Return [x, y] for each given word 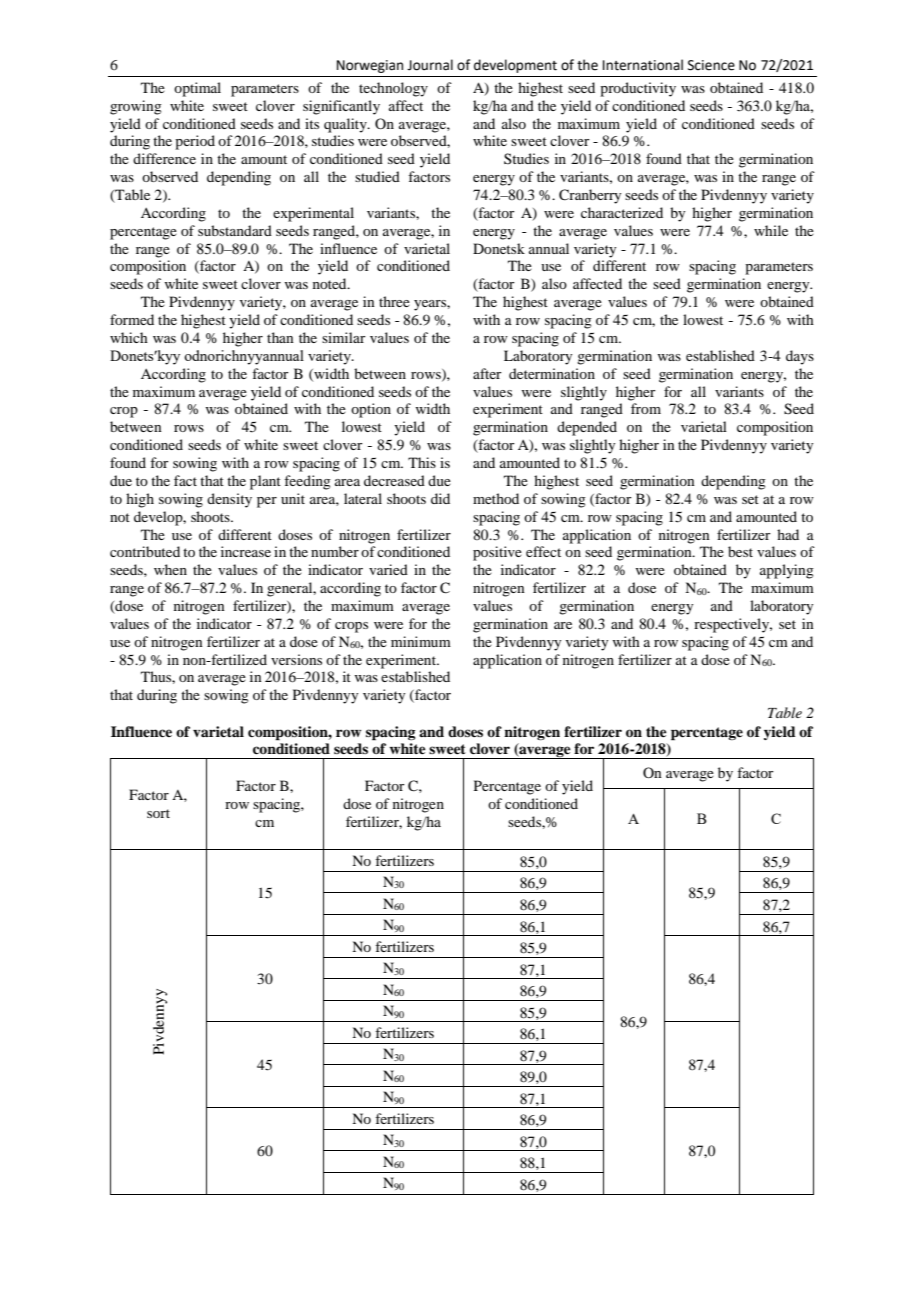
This [422, 462]
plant [265, 482]
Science [711, 65]
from [646, 408]
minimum [421, 641]
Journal [430, 65]
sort [158, 813]
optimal [197, 89]
